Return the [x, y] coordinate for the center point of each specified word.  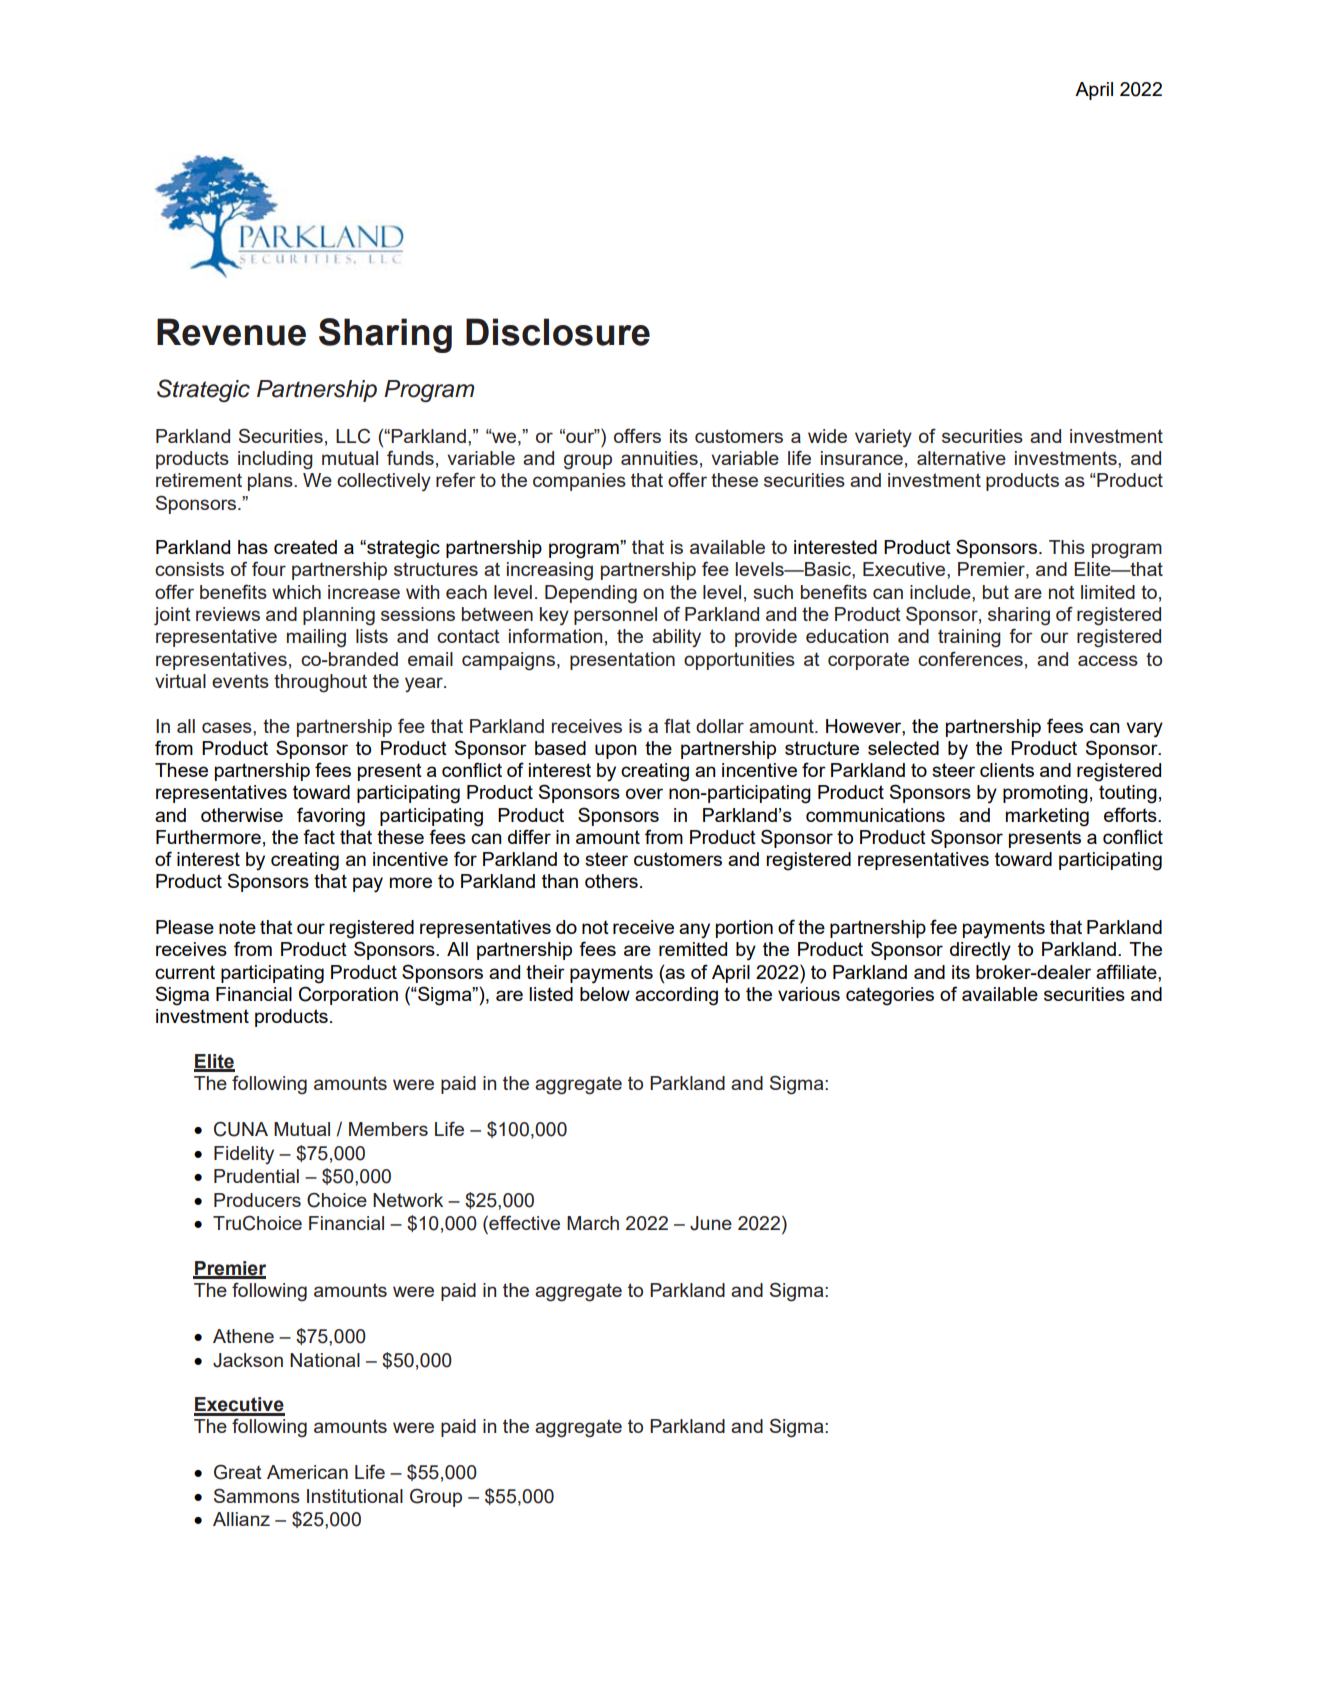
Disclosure [558, 332]
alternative [961, 458]
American [307, 1472]
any [694, 931]
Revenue [231, 332]
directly [980, 951]
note [237, 927]
